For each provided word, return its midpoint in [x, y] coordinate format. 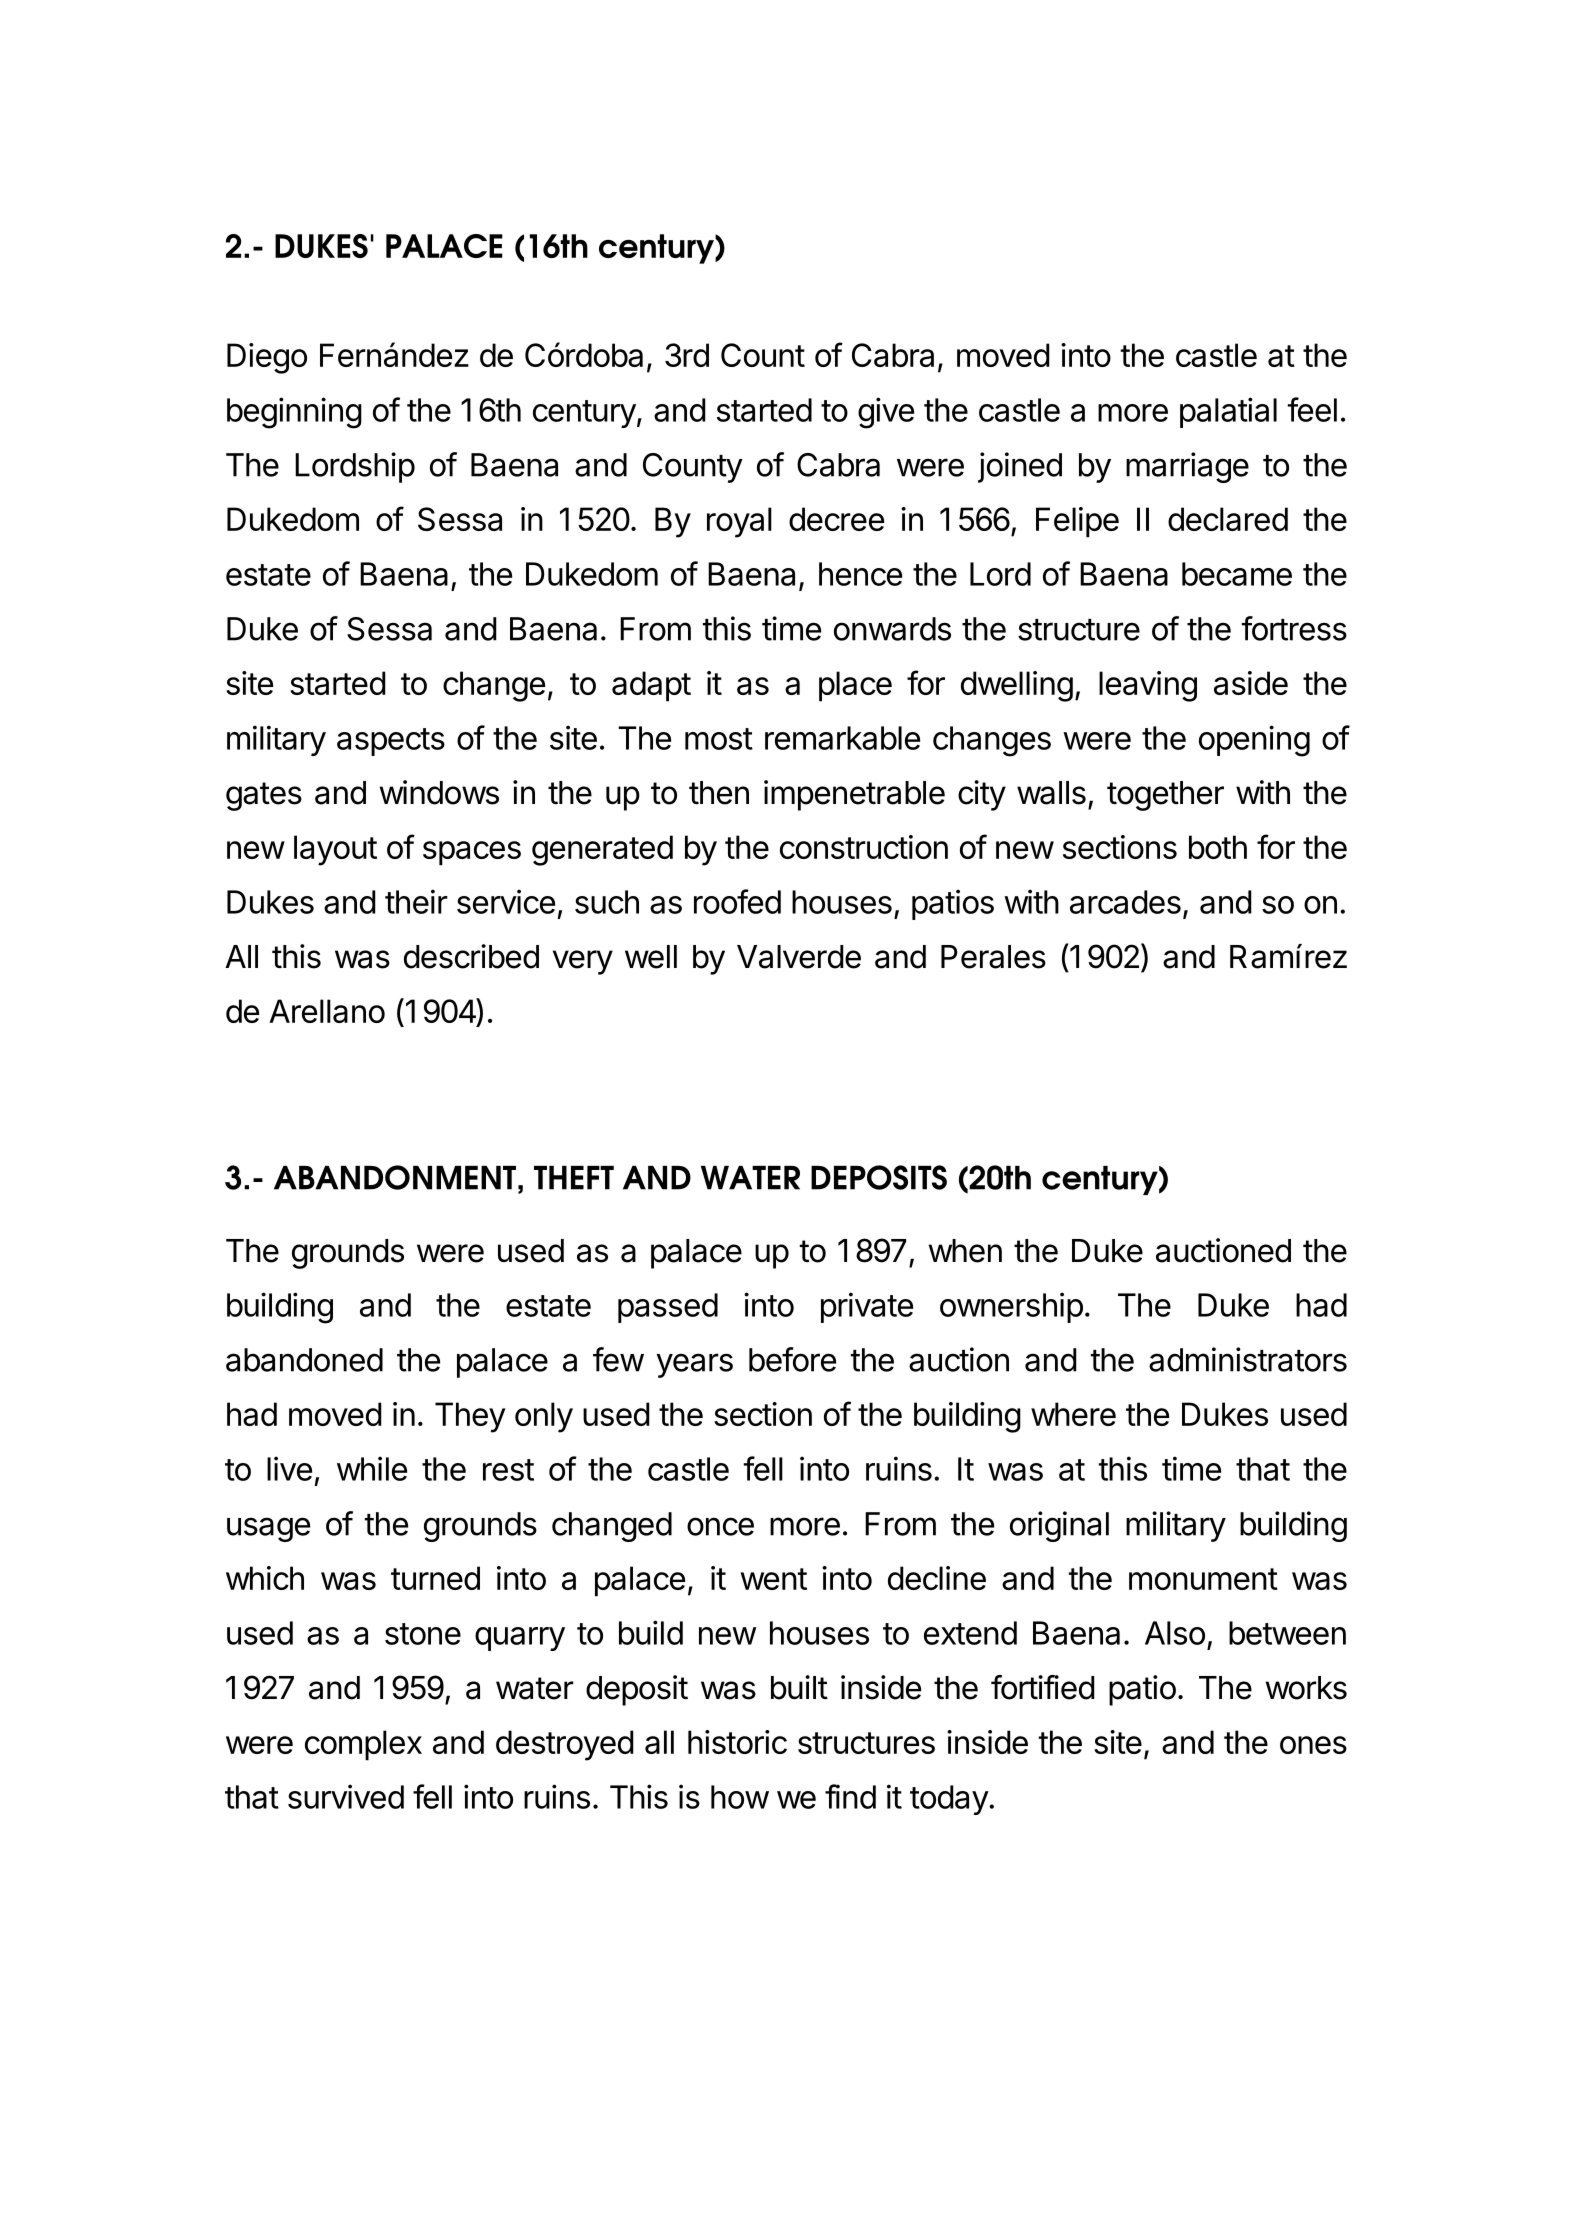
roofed [737, 901]
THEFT [574, 1178]
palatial [1228, 412]
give [886, 413]
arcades [1125, 902]
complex [363, 1745]
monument [1203, 1579]
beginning [294, 413]
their [416, 901]
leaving [1148, 686]
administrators [1248, 1359]
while [372, 1468]
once [720, 1526]
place [855, 686]
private [867, 1307]
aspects [391, 742]
